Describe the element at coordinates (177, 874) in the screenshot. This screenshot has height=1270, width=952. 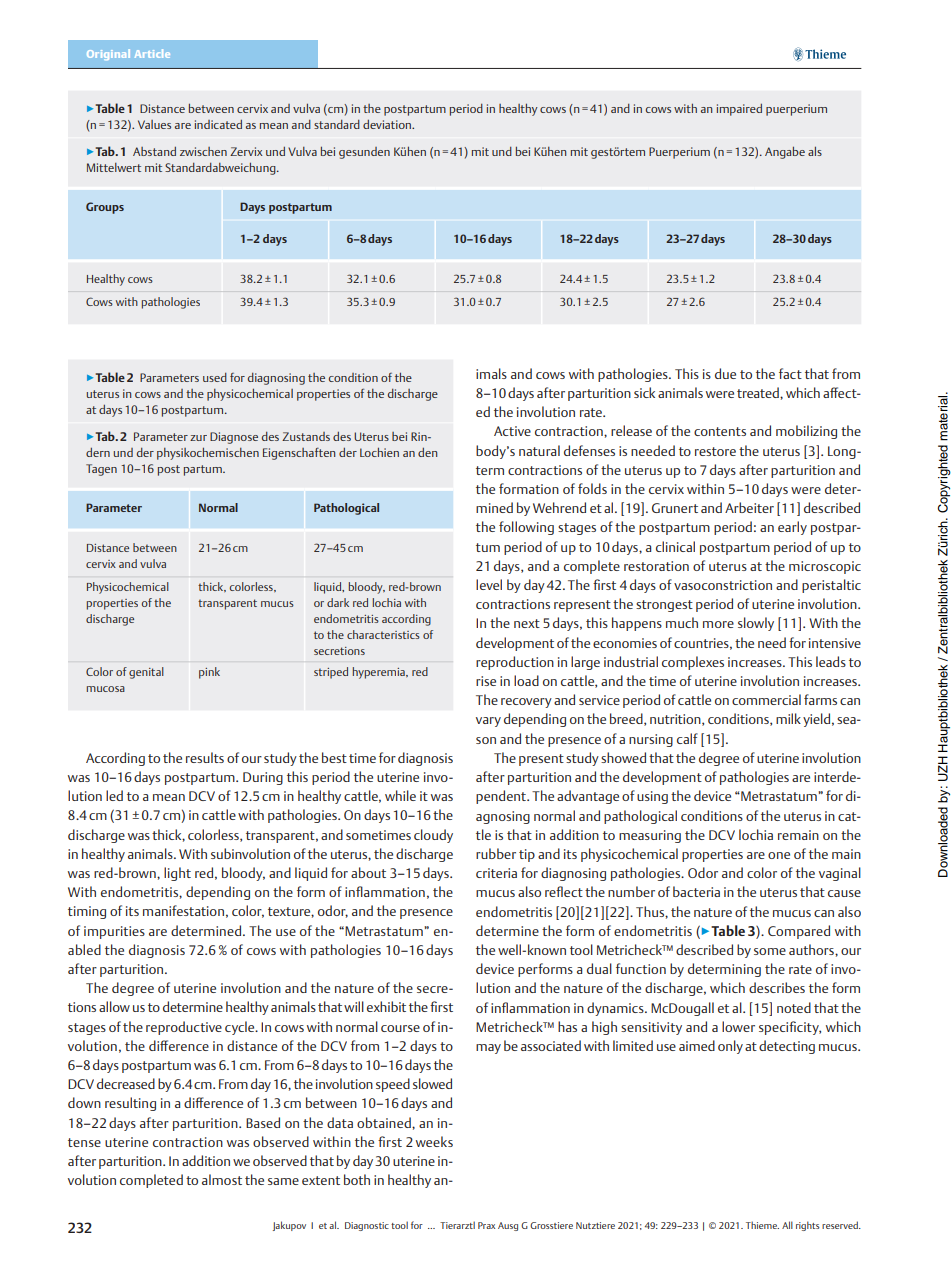
I see `light` at that location.
